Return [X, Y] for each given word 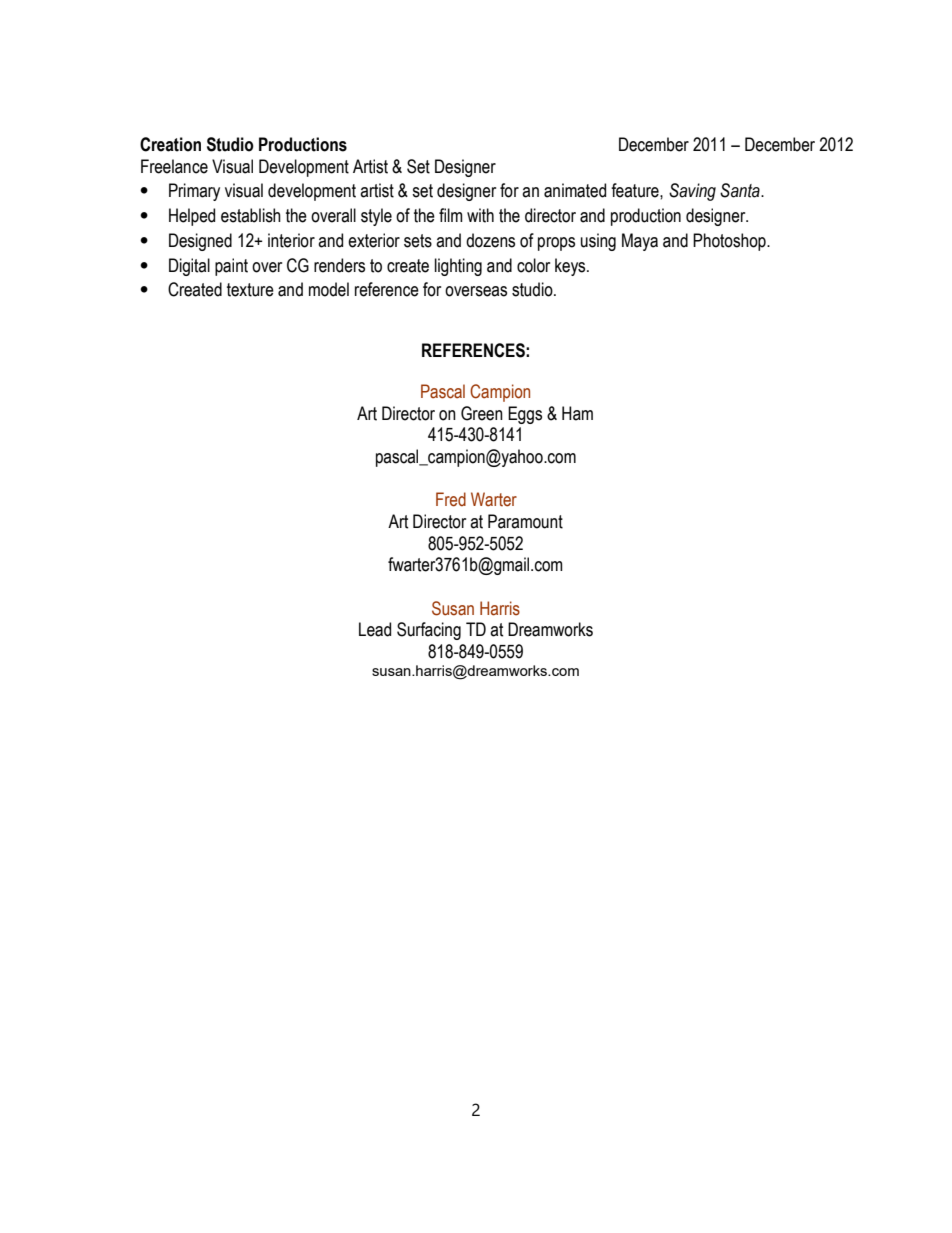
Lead [375, 629]
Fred [451, 499]
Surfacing [429, 631]
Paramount [525, 521]
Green [482, 413]
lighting [458, 267]
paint [231, 267]
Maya [640, 242]
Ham [577, 413]
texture [250, 290]
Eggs [525, 415]
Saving [692, 192]
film [451, 215]
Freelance [174, 166]
